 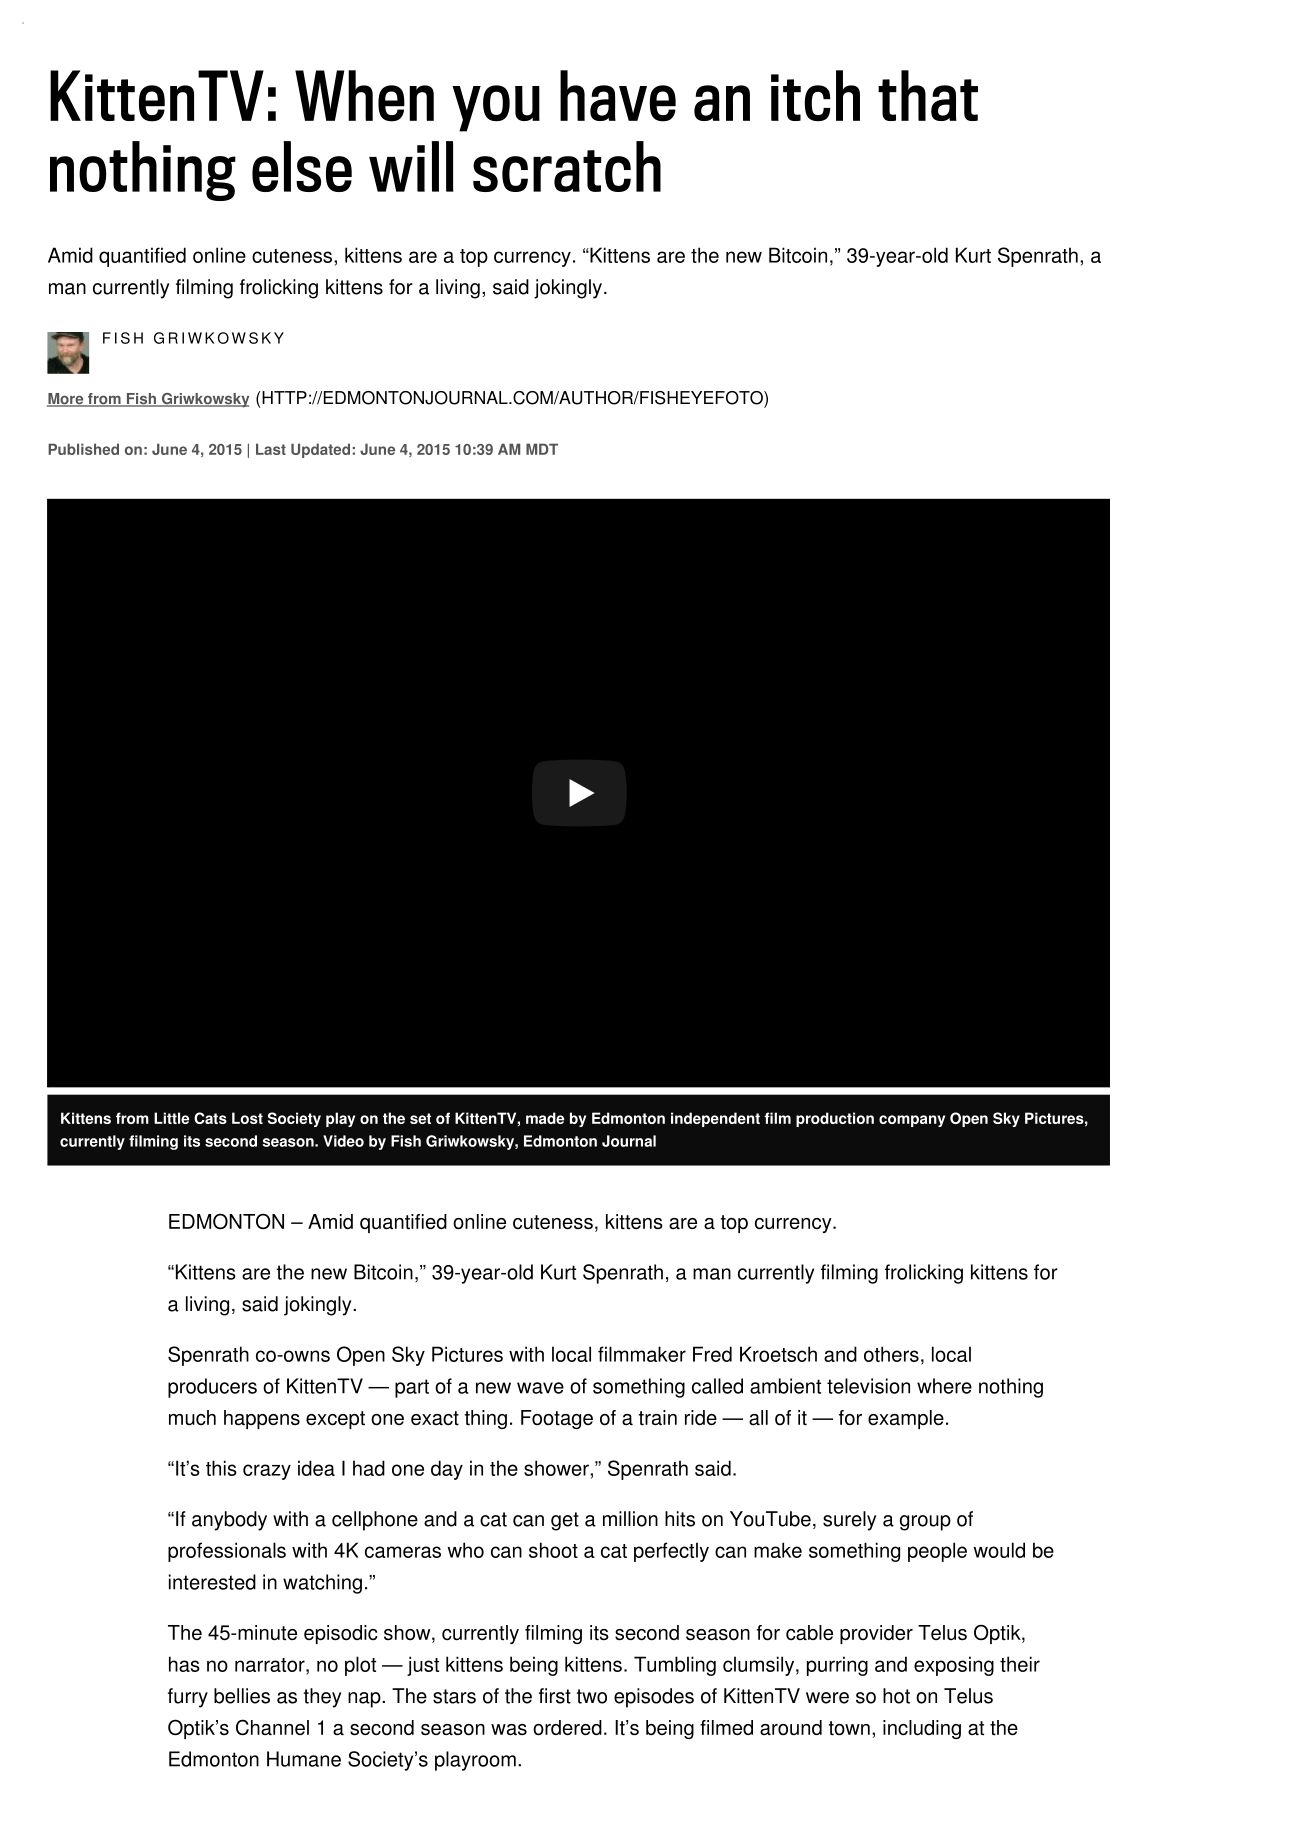 I want to click on much, so click(x=192, y=1417).
